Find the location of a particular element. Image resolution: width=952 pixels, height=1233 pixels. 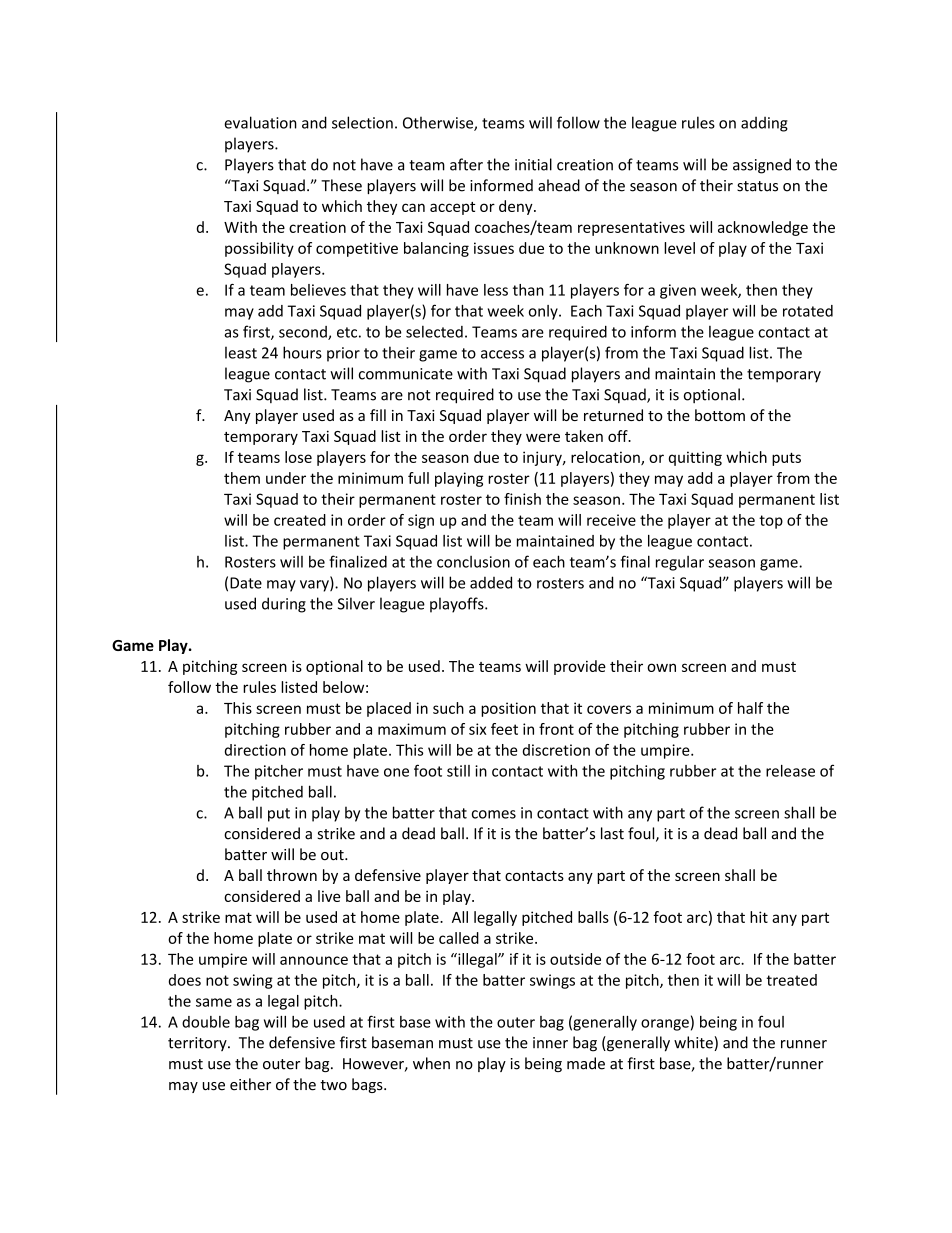

after is located at coordinates (466, 164).
